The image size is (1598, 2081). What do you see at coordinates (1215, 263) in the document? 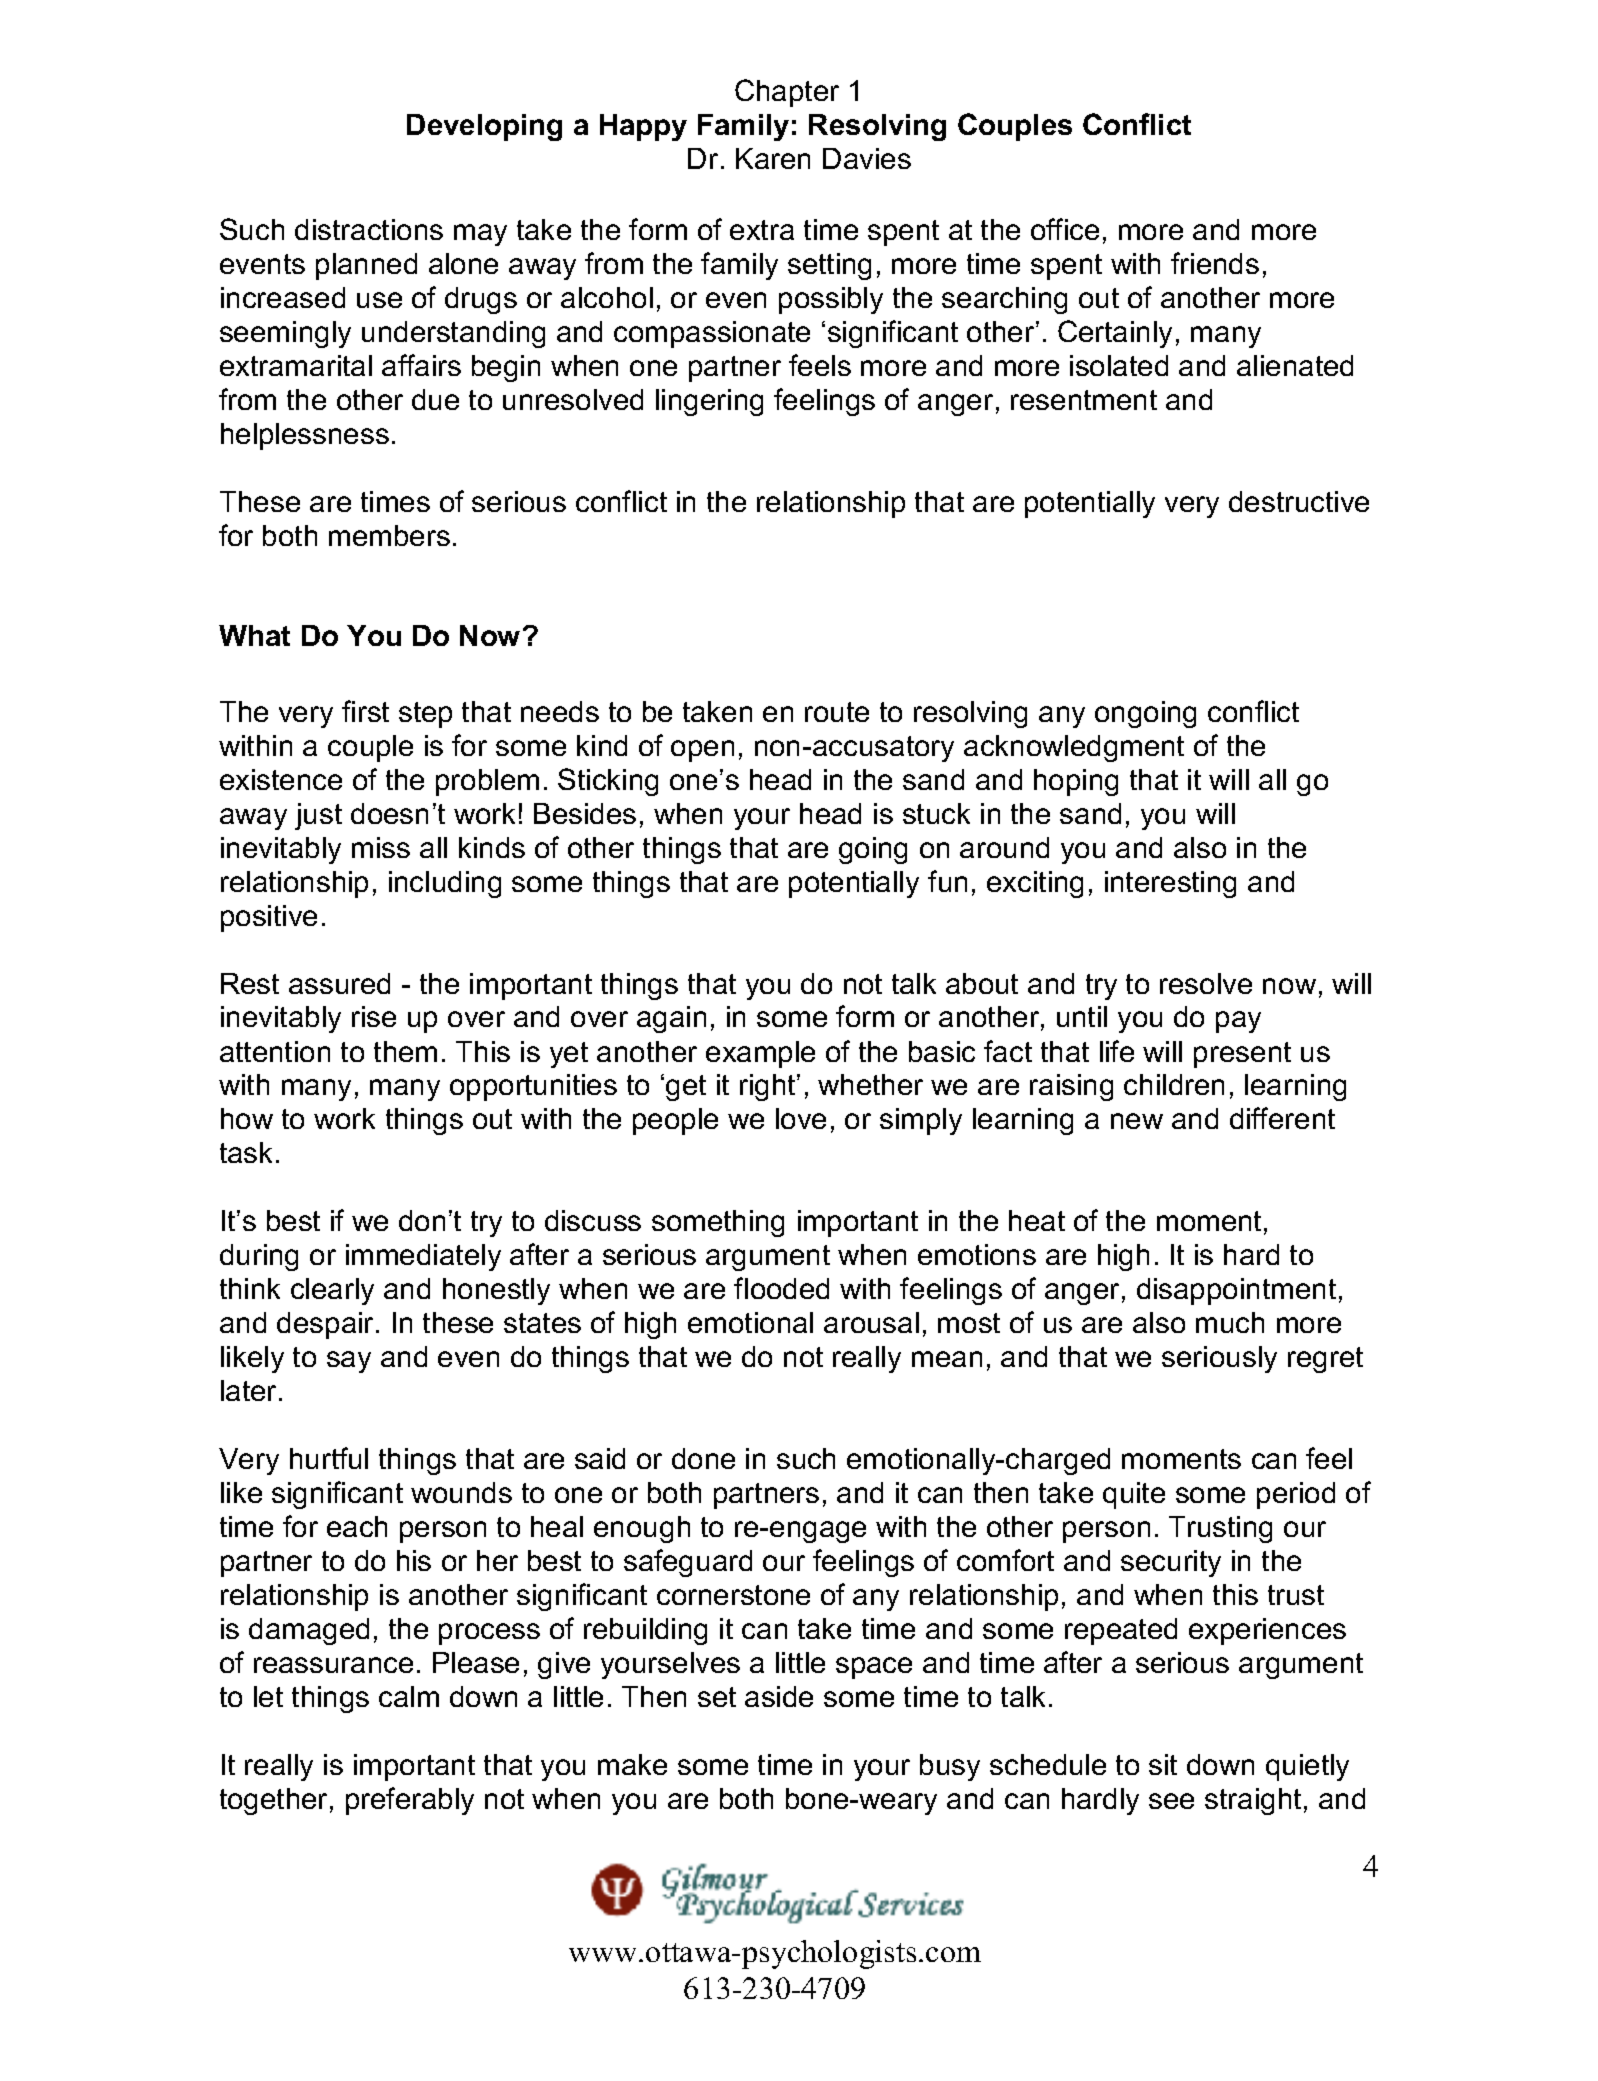
I see `friends` at bounding box center [1215, 263].
